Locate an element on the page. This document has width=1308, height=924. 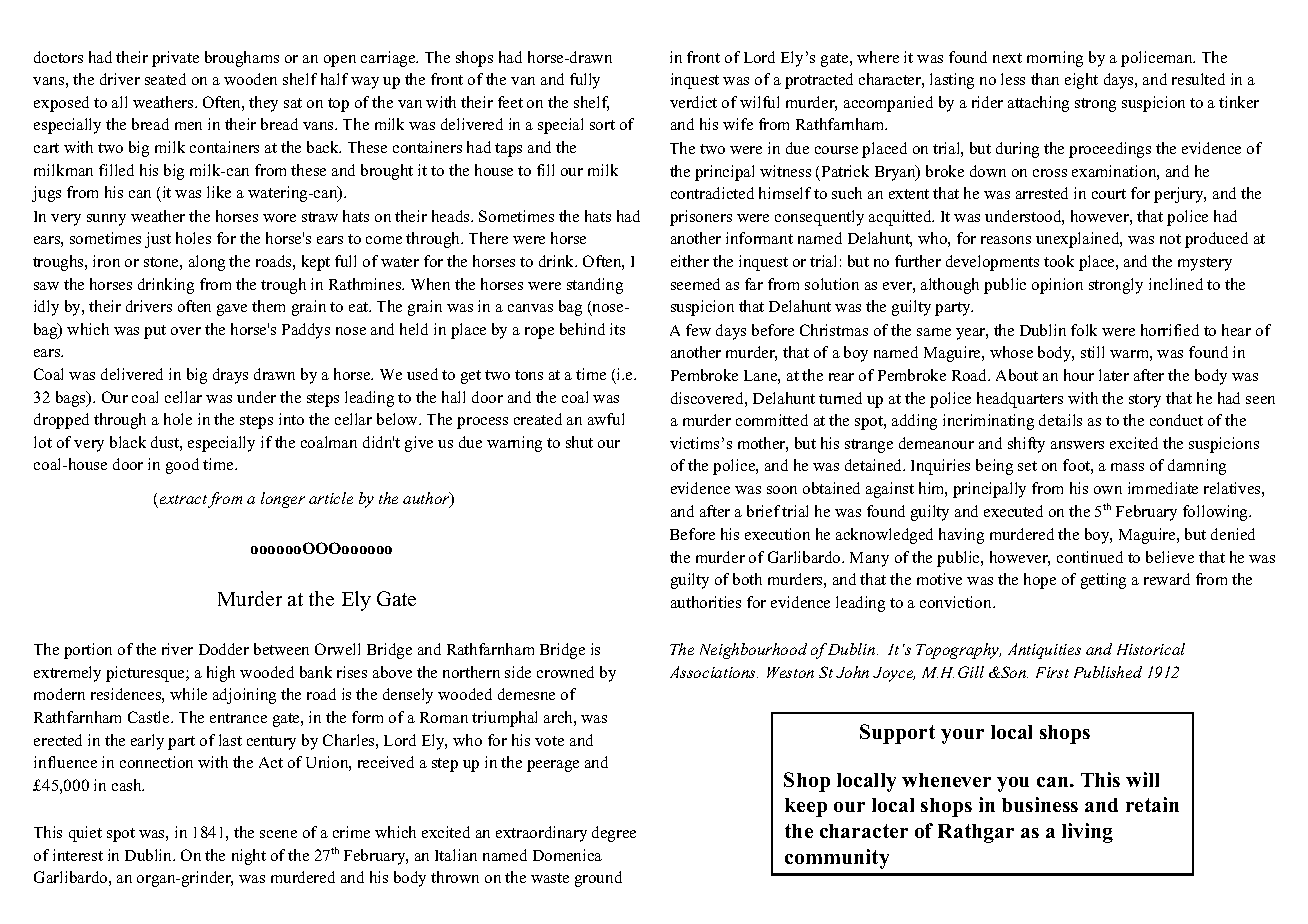
night is located at coordinates (249, 857).
